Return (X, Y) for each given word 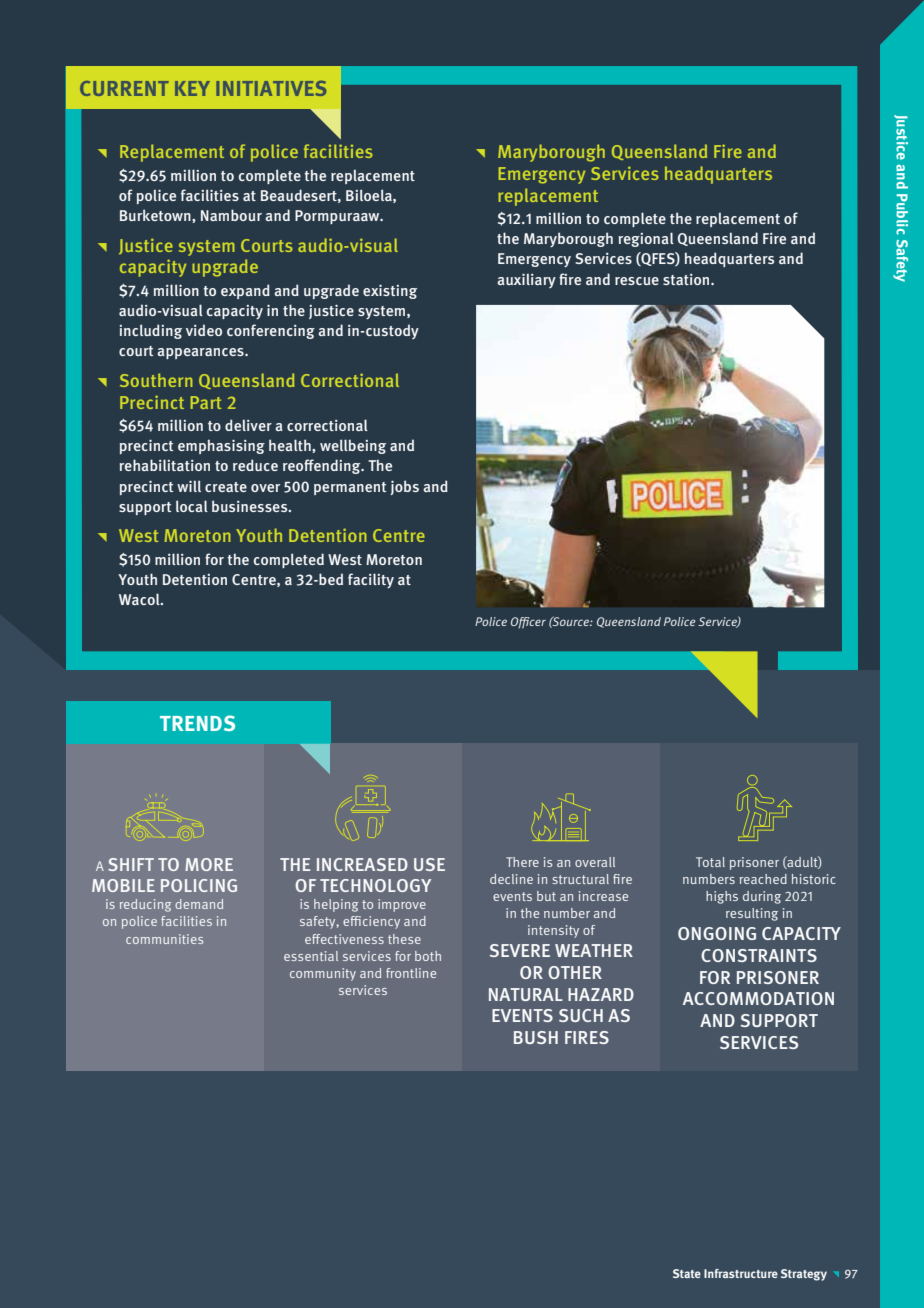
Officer (528, 623)
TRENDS (197, 723)
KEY (192, 88)
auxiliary (526, 281)
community (323, 974)
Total (710, 862)
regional (646, 239)
